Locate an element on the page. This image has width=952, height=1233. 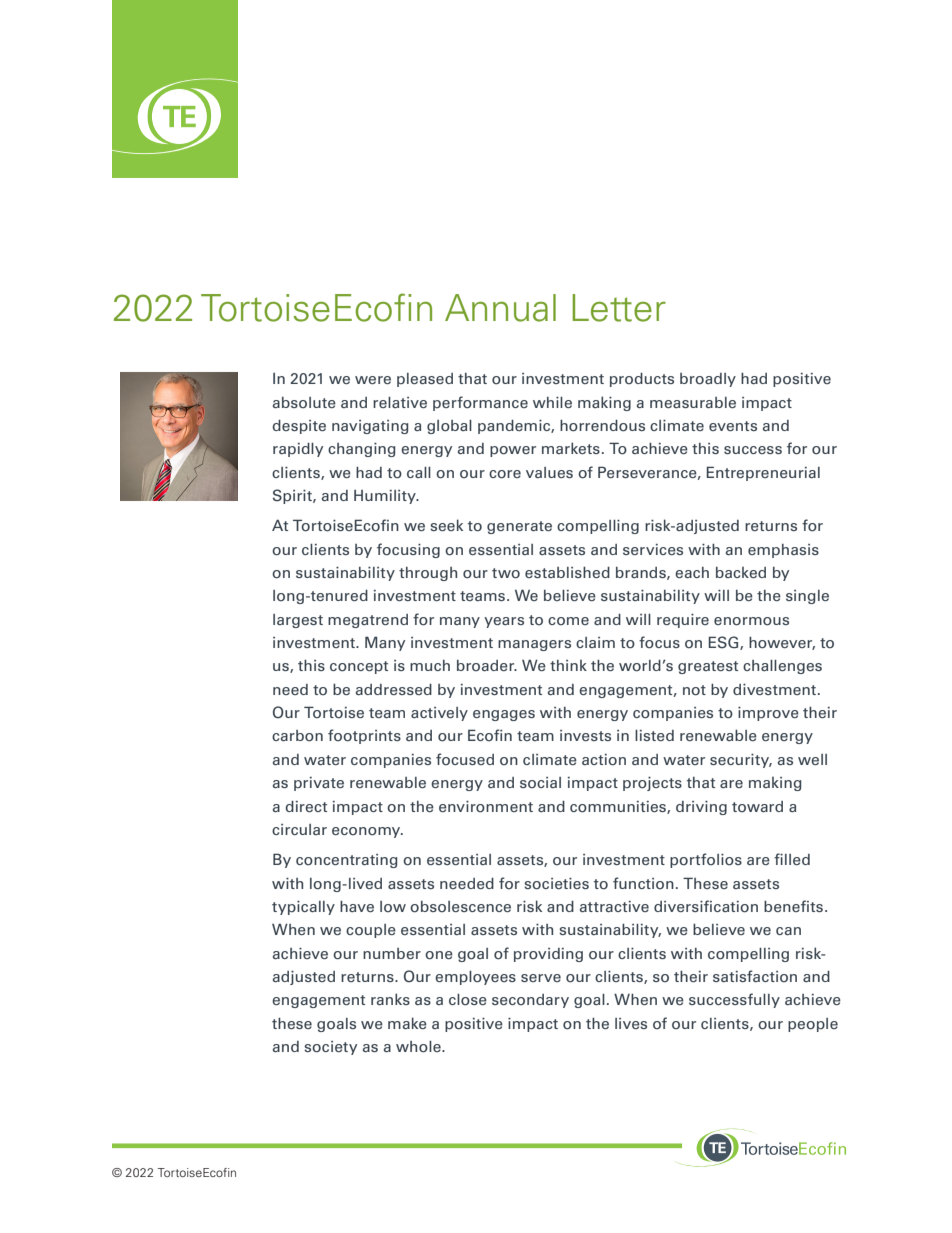
concept is located at coordinates (359, 667).
